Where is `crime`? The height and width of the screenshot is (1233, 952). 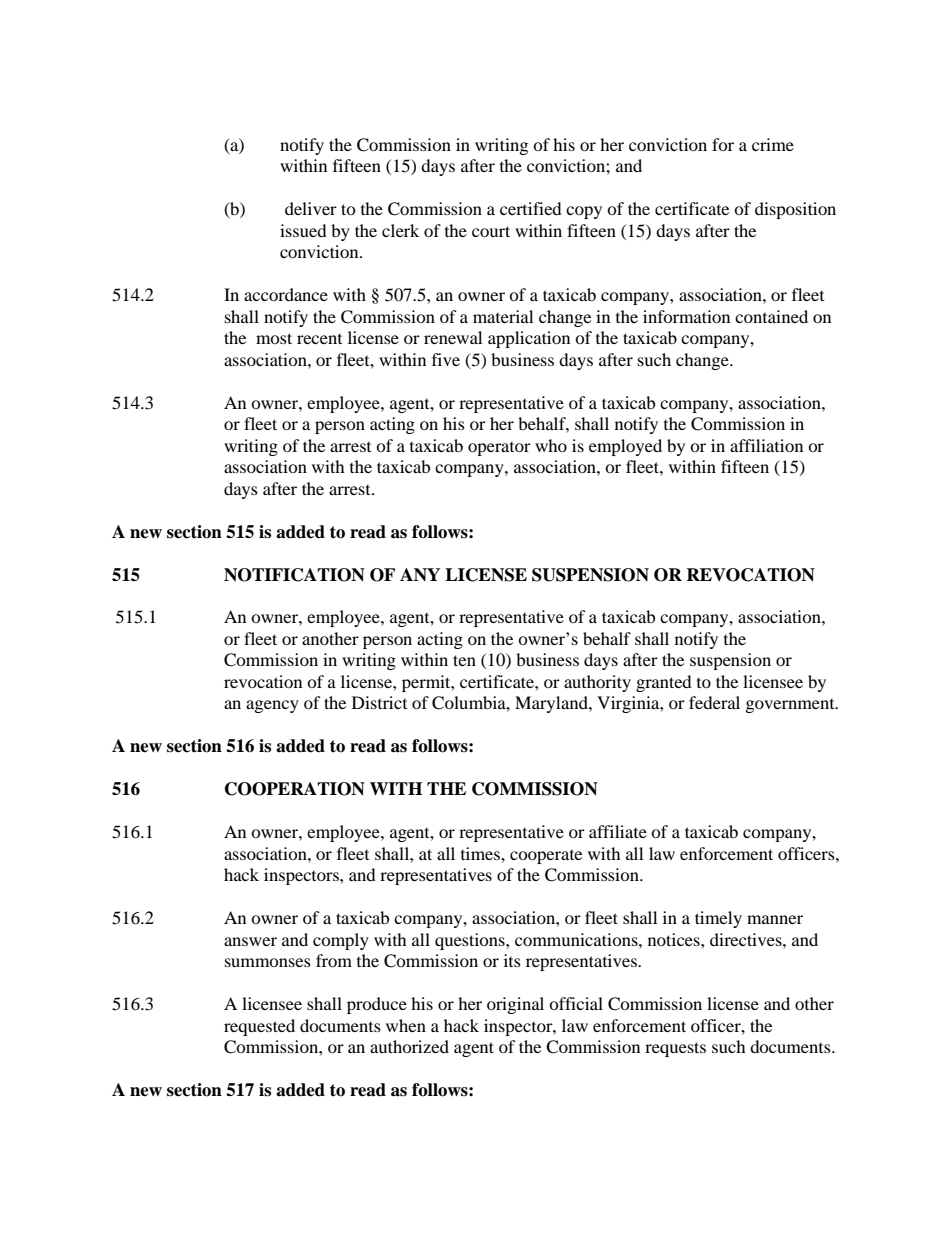 crime is located at coordinates (773, 144).
